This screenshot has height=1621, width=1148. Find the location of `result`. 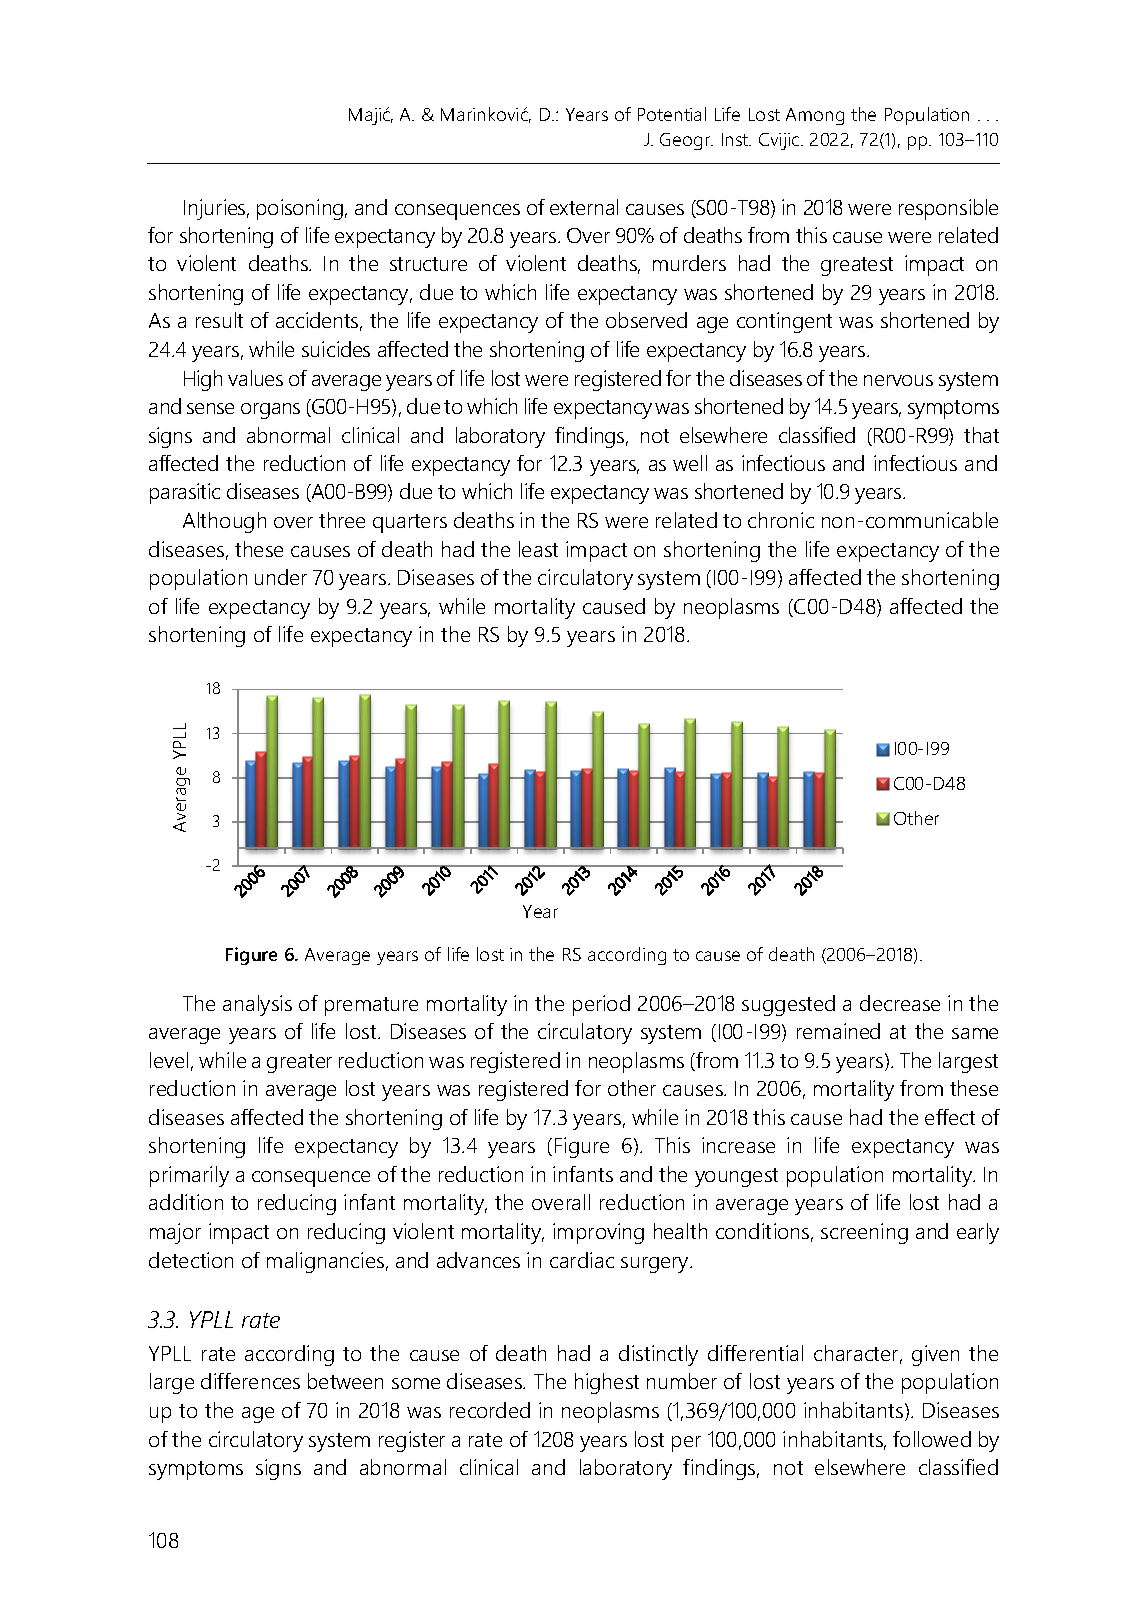

result is located at coordinates (219, 320).
